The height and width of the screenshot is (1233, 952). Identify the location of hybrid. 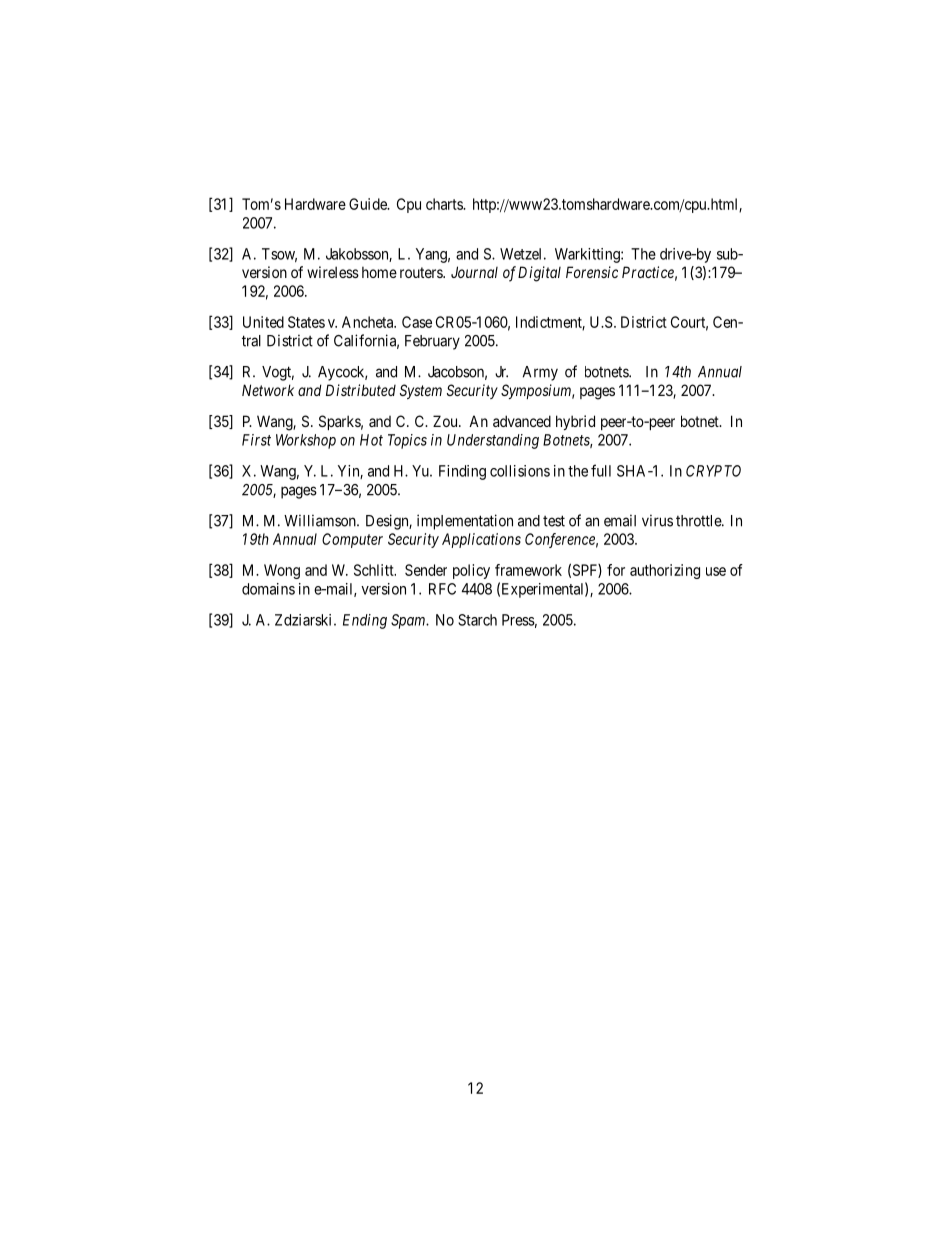
(575, 422).
